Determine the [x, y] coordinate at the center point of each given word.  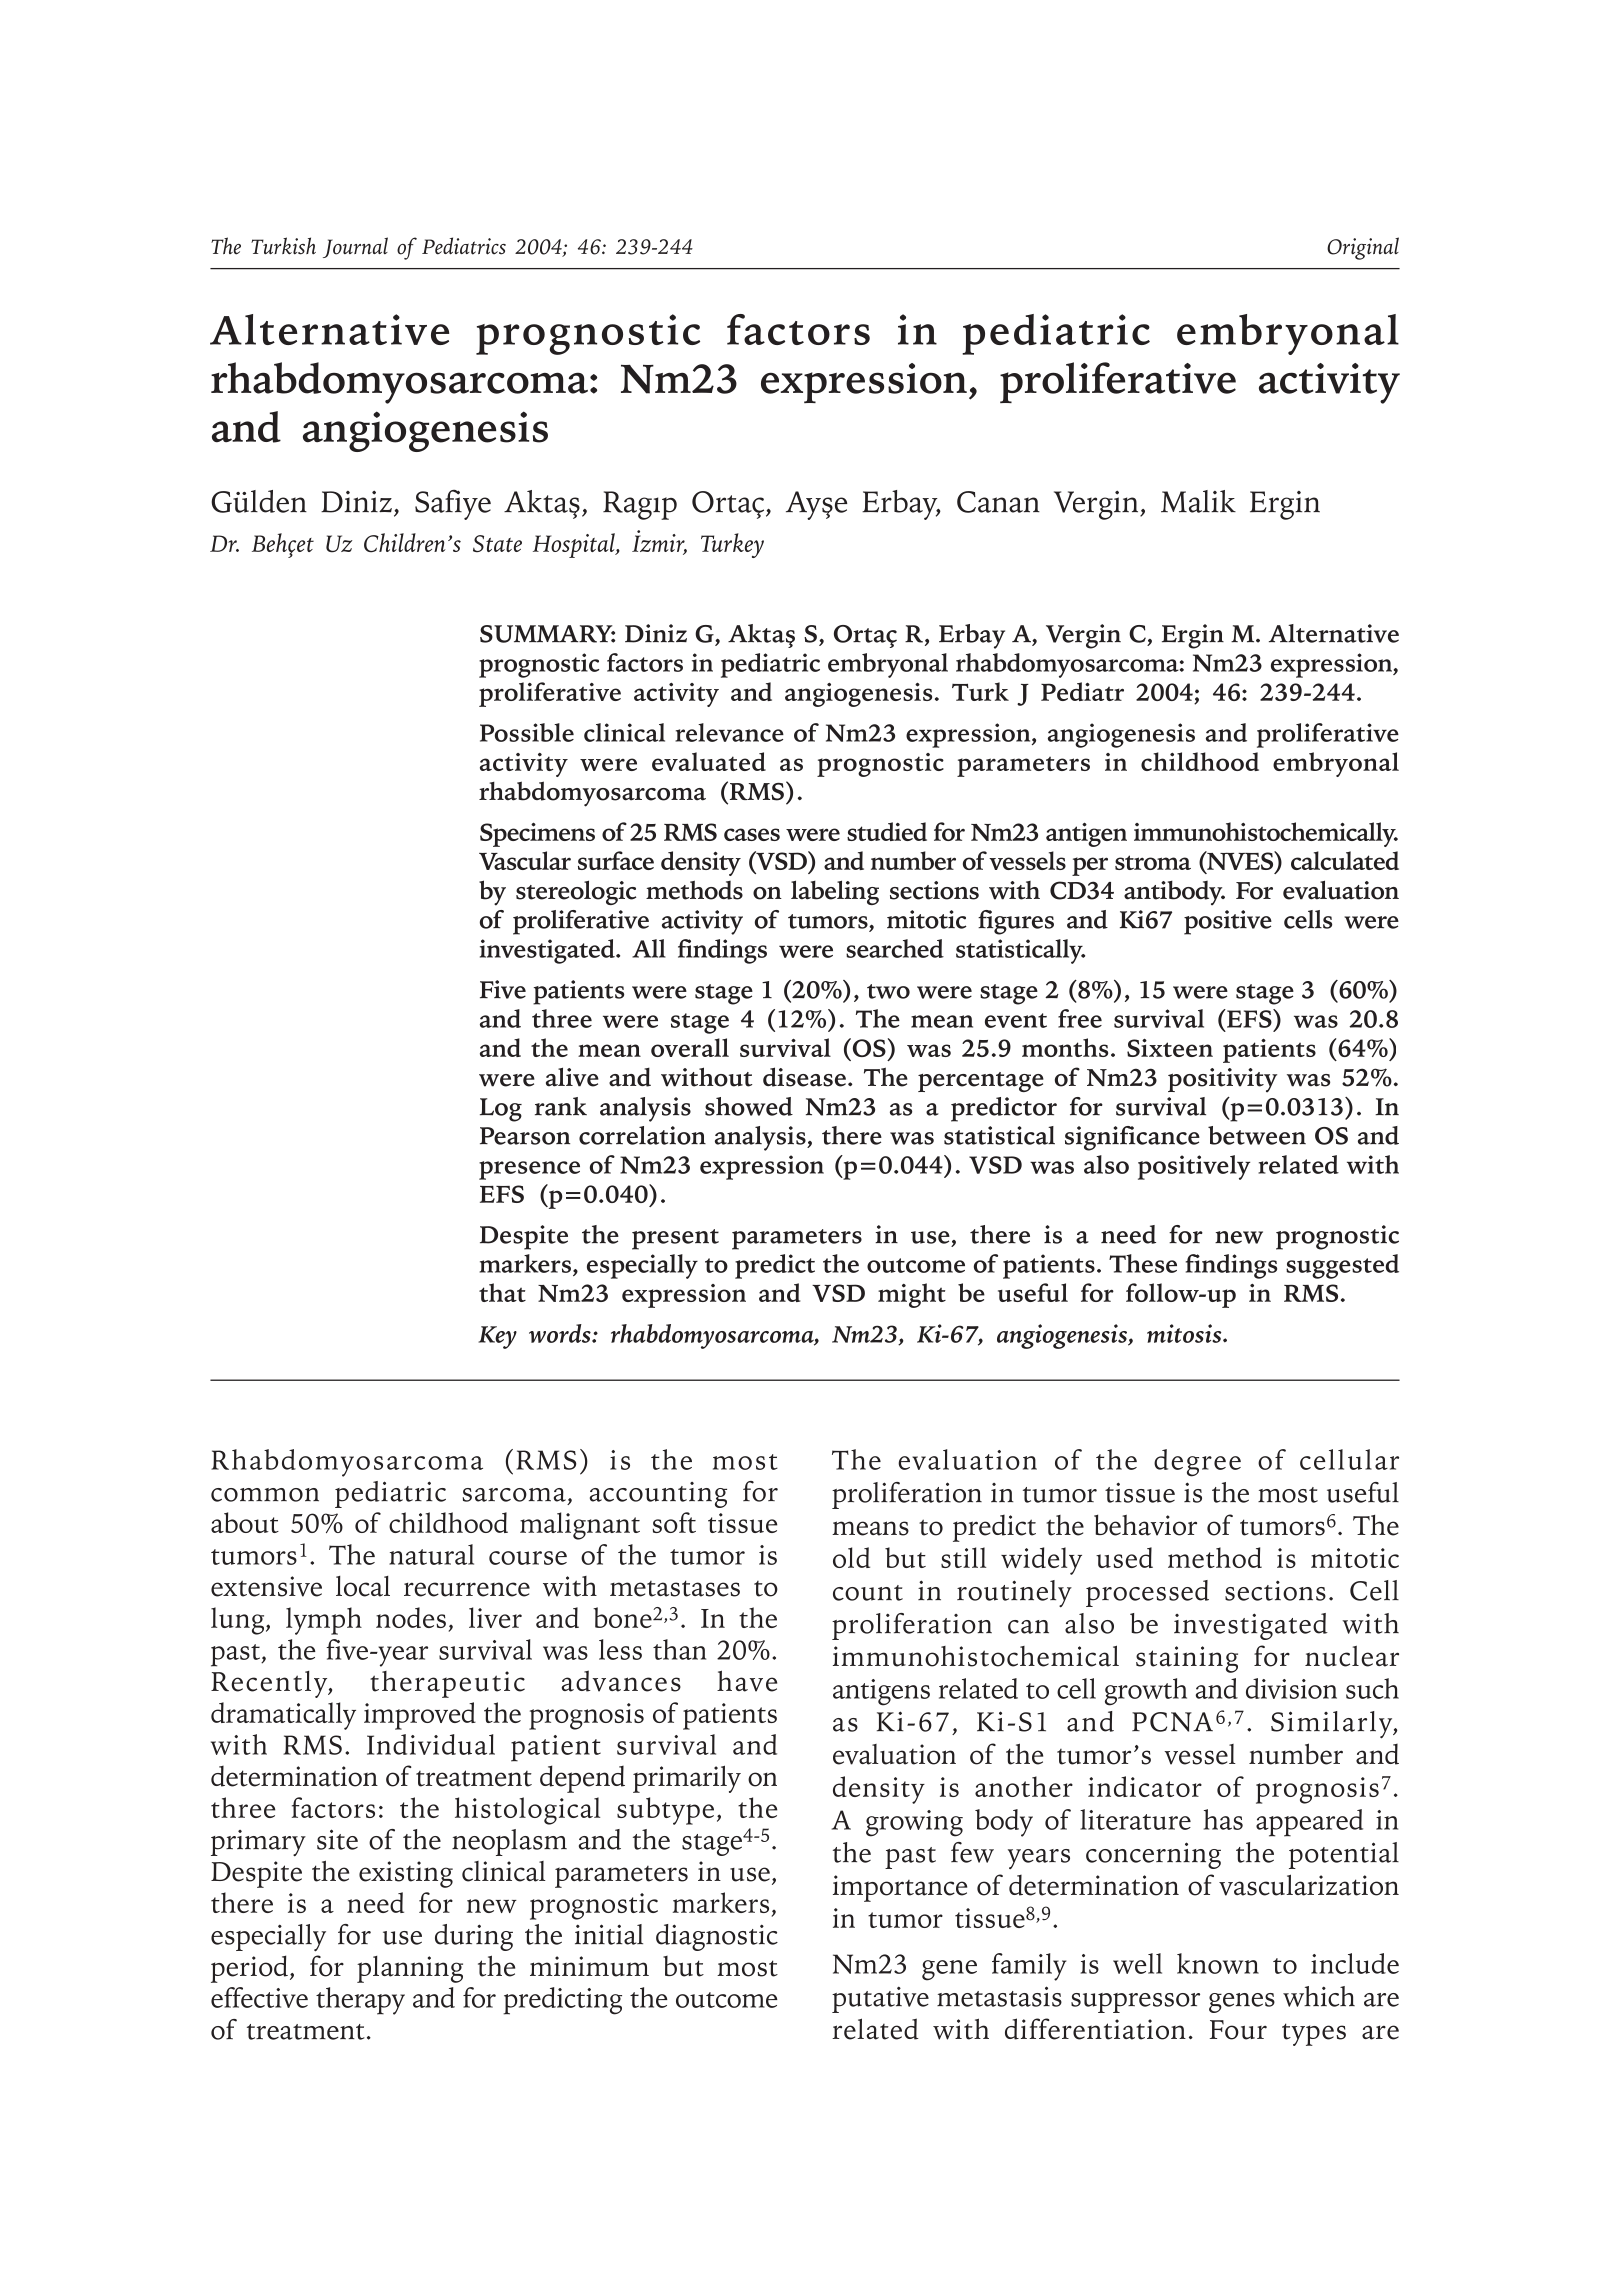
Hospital [575, 545]
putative [880, 1999]
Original [1363, 248]
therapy [360, 2001]
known [1218, 1963]
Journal [355, 247]
